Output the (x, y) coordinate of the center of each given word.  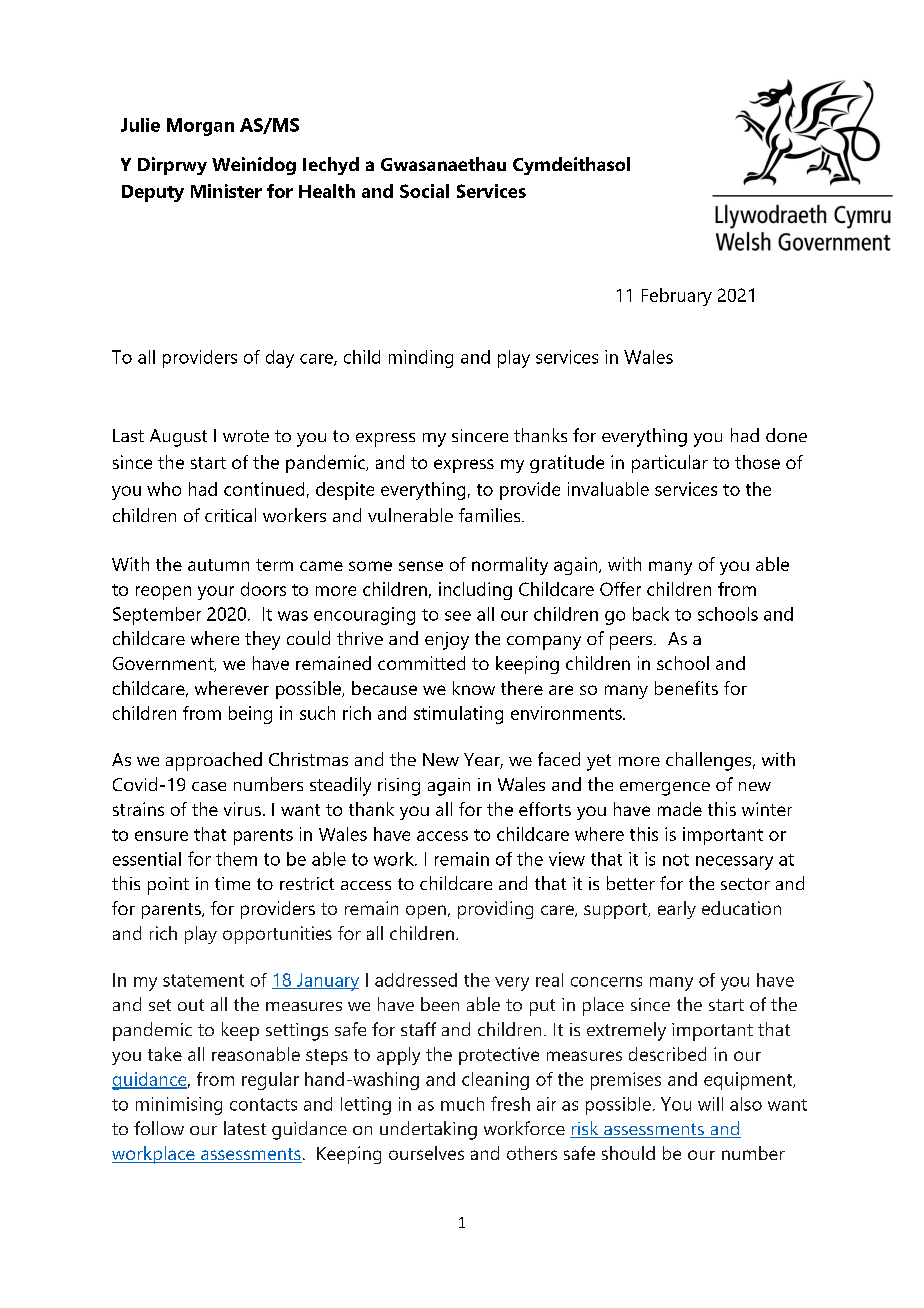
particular (670, 464)
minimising (179, 1106)
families (491, 515)
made (680, 809)
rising (399, 787)
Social (424, 191)
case (209, 786)
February (677, 297)
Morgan (200, 127)
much (462, 1104)
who (164, 489)
